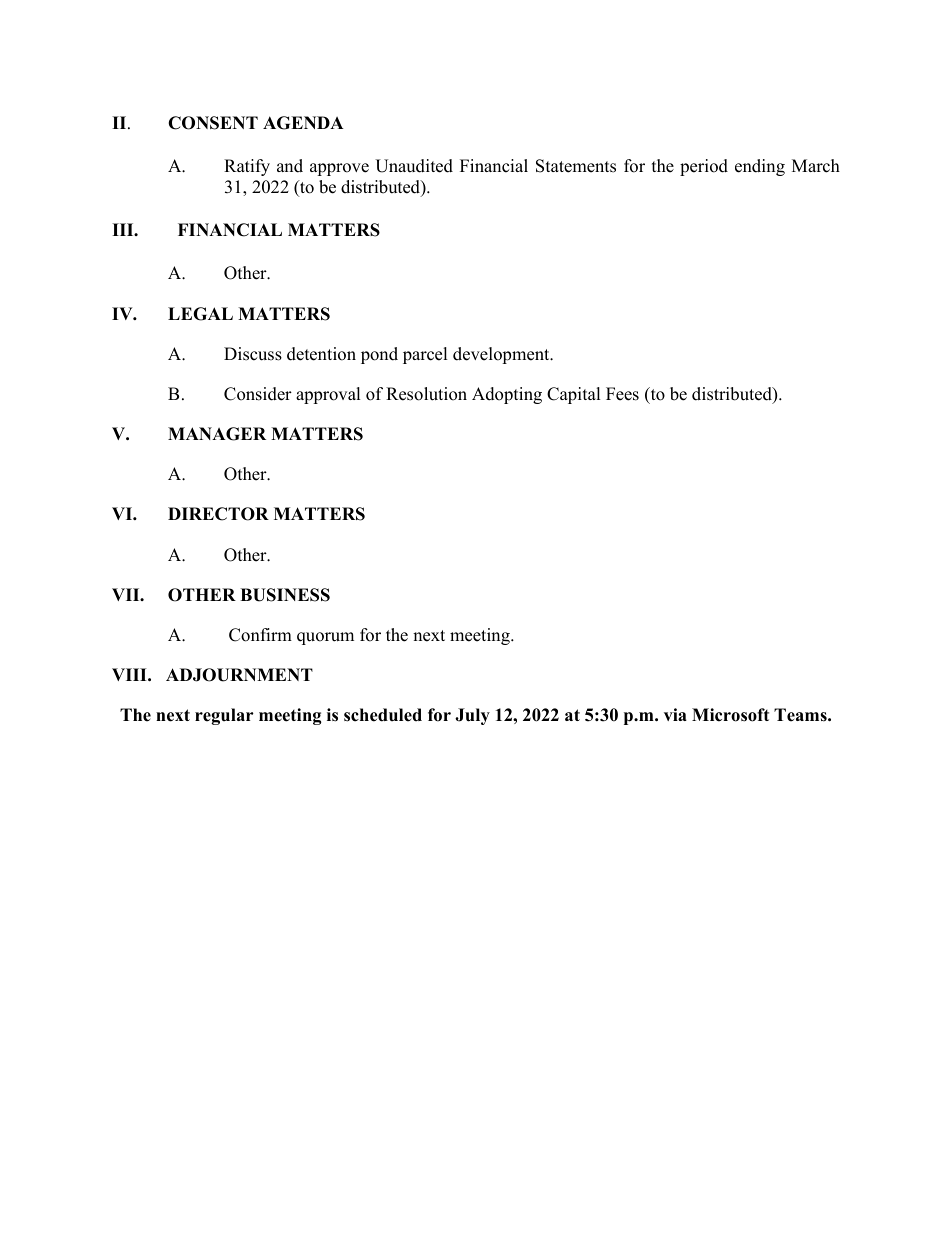 This document has width=952, height=1233. What do you see at coordinates (576, 166) in the document?
I see `Statements` at bounding box center [576, 166].
